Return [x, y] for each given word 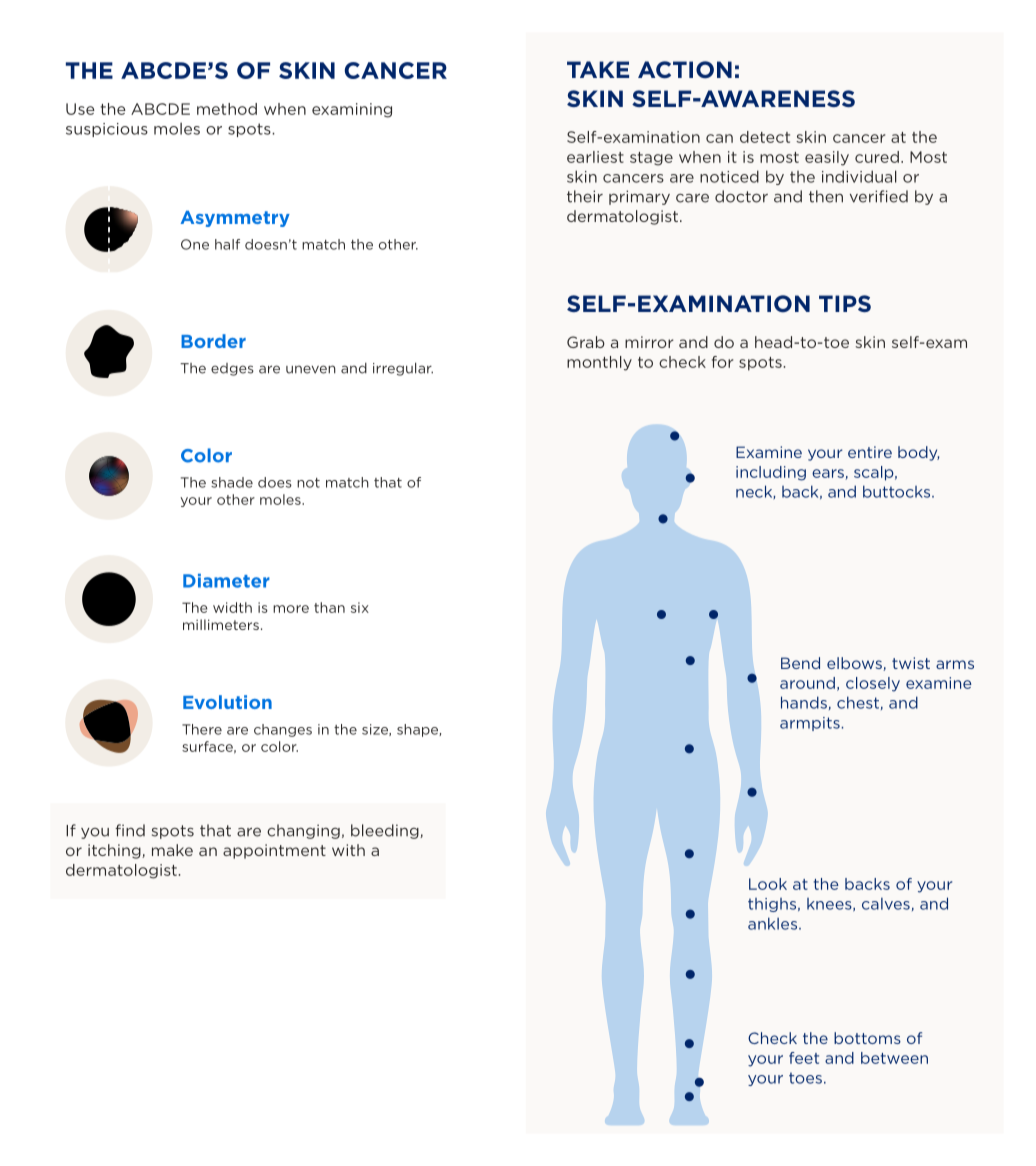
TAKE [598, 69]
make [172, 850]
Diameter [226, 581]
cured [877, 157]
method [227, 109]
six [360, 607]
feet [804, 1058]
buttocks [898, 491]
